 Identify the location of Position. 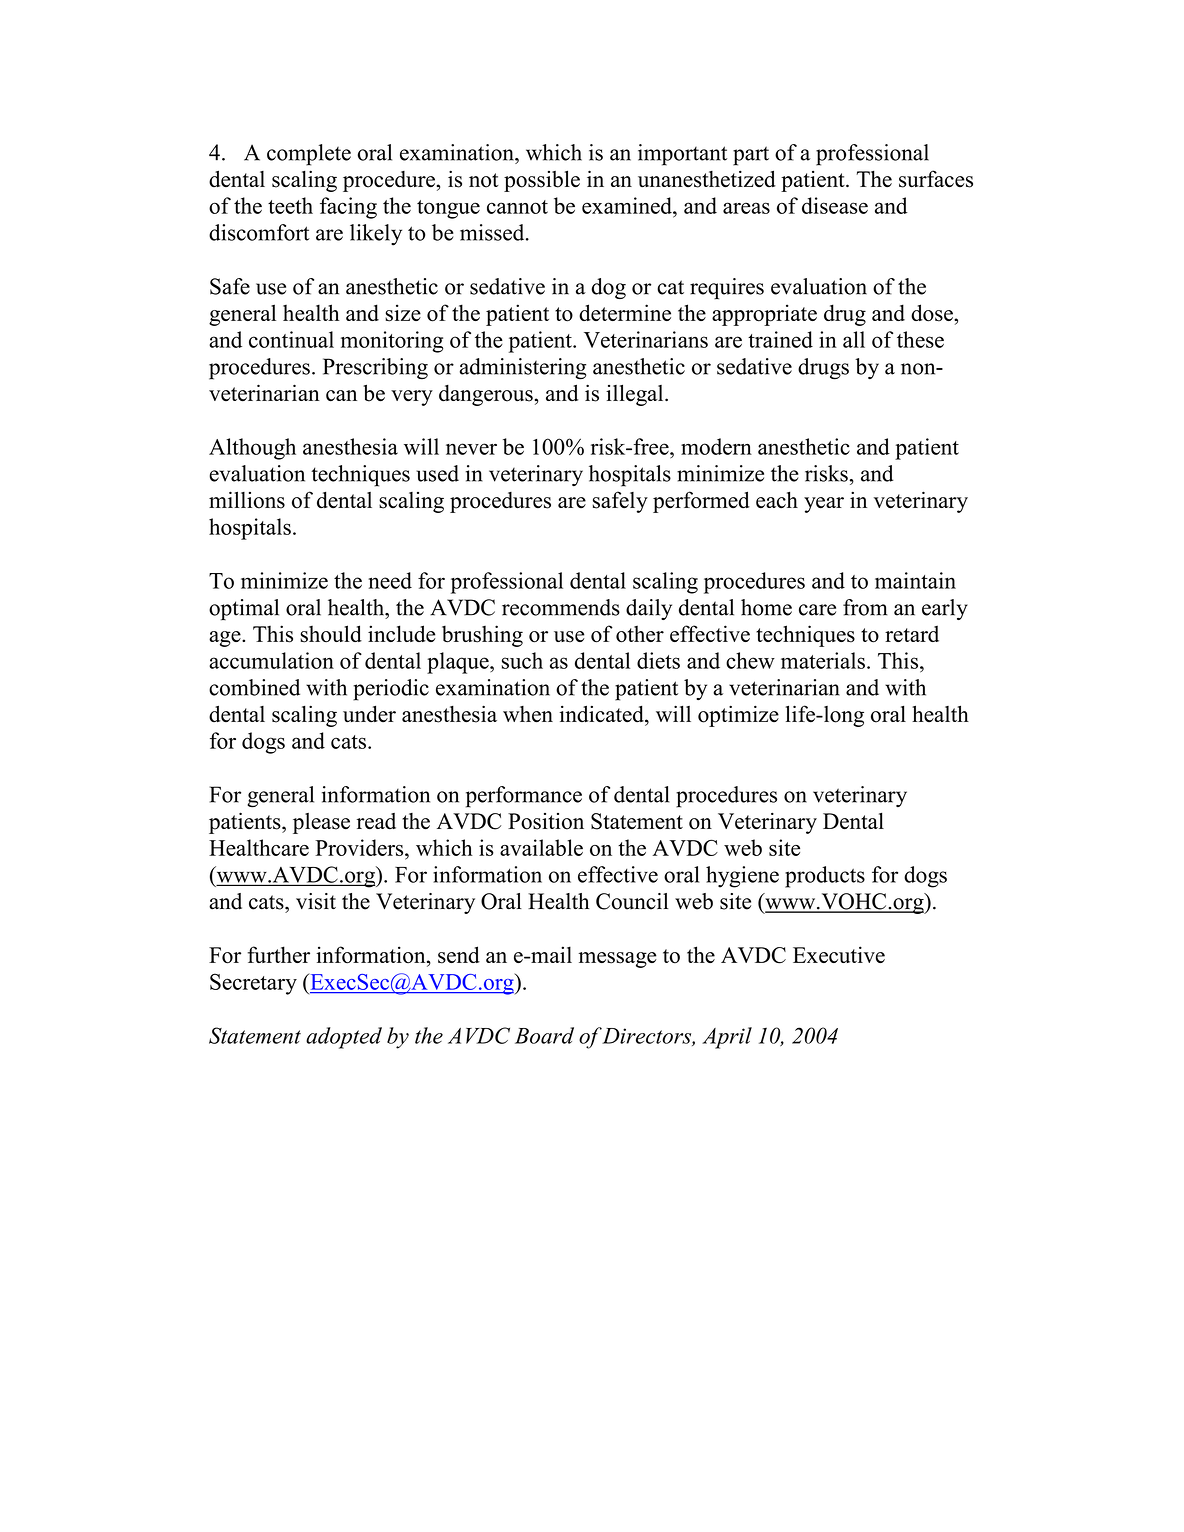
(546, 821).
